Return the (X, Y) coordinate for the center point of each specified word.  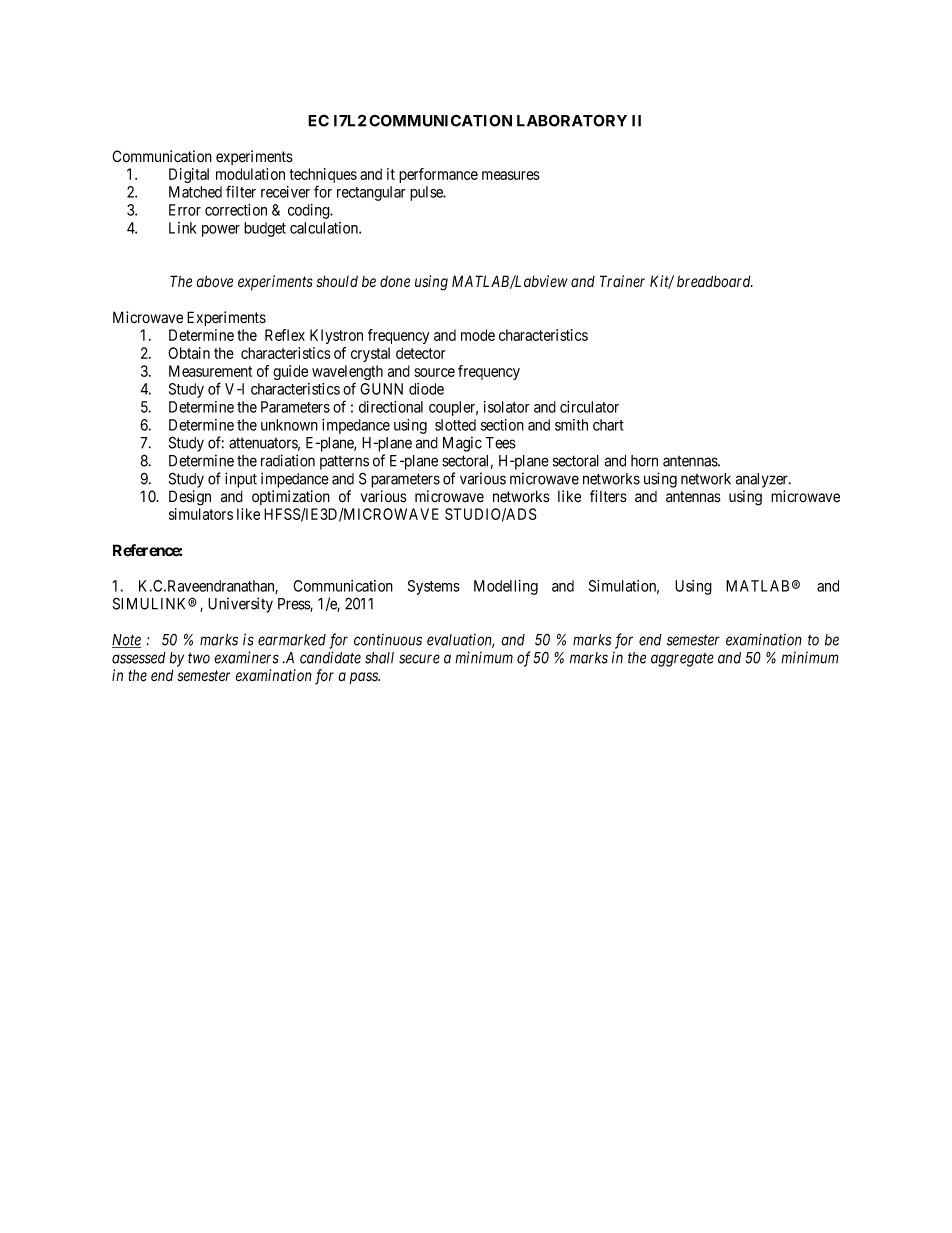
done (395, 282)
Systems (434, 587)
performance (438, 175)
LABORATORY (572, 120)
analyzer (763, 480)
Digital (189, 175)
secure (419, 659)
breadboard (715, 281)
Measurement (210, 371)
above (214, 281)
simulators (201, 514)
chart (608, 425)
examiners (247, 657)
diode (426, 389)
